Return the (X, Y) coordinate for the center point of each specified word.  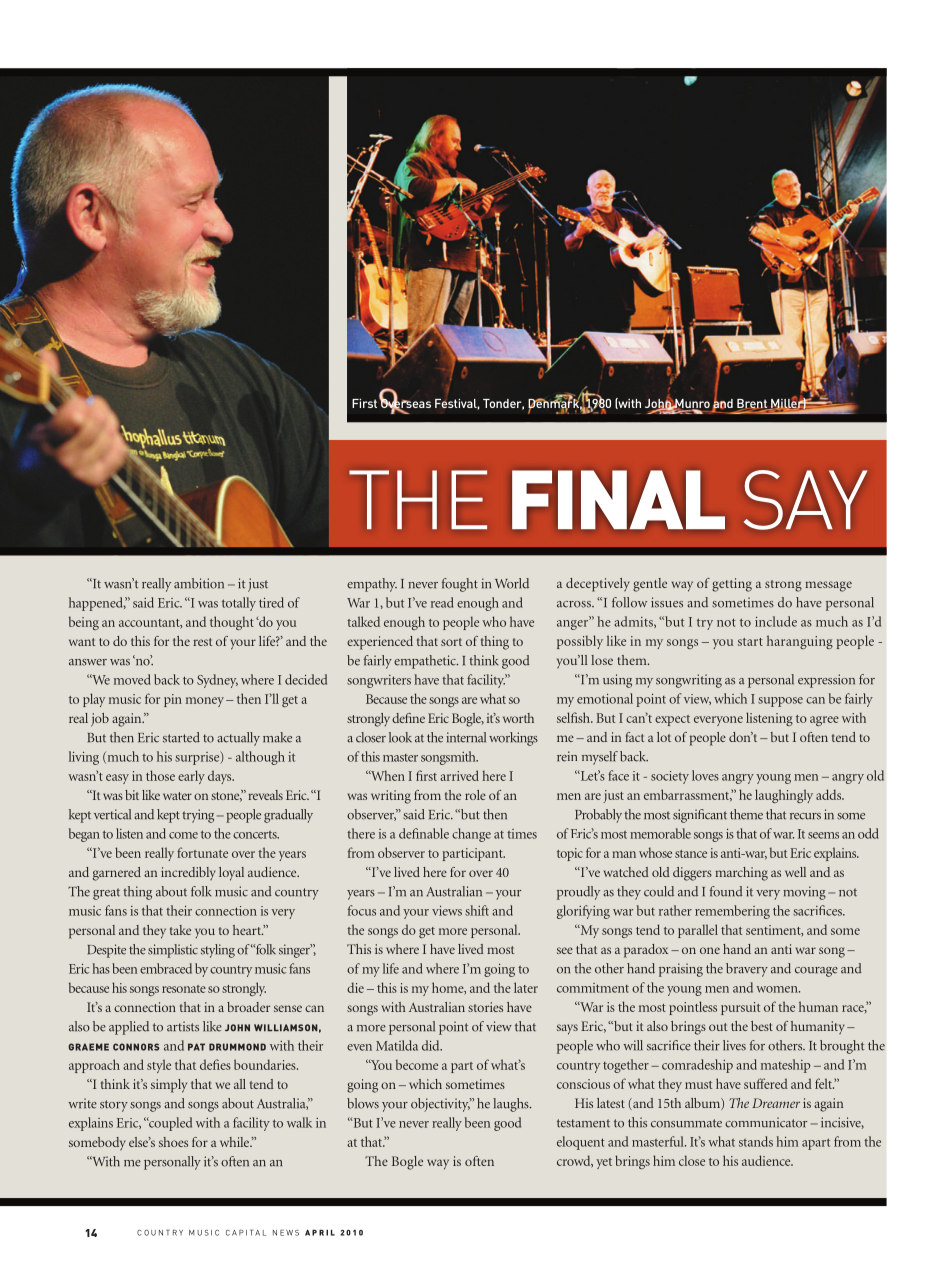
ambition (199, 583)
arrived (459, 775)
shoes (173, 1142)
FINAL (618, 499)
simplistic (173, 951)
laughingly (784, 796)
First (364, 403)
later (526, 987)
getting (732, 585)
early (191, 777)
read (442, 602)
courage (816, 972)
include (776, 621)
